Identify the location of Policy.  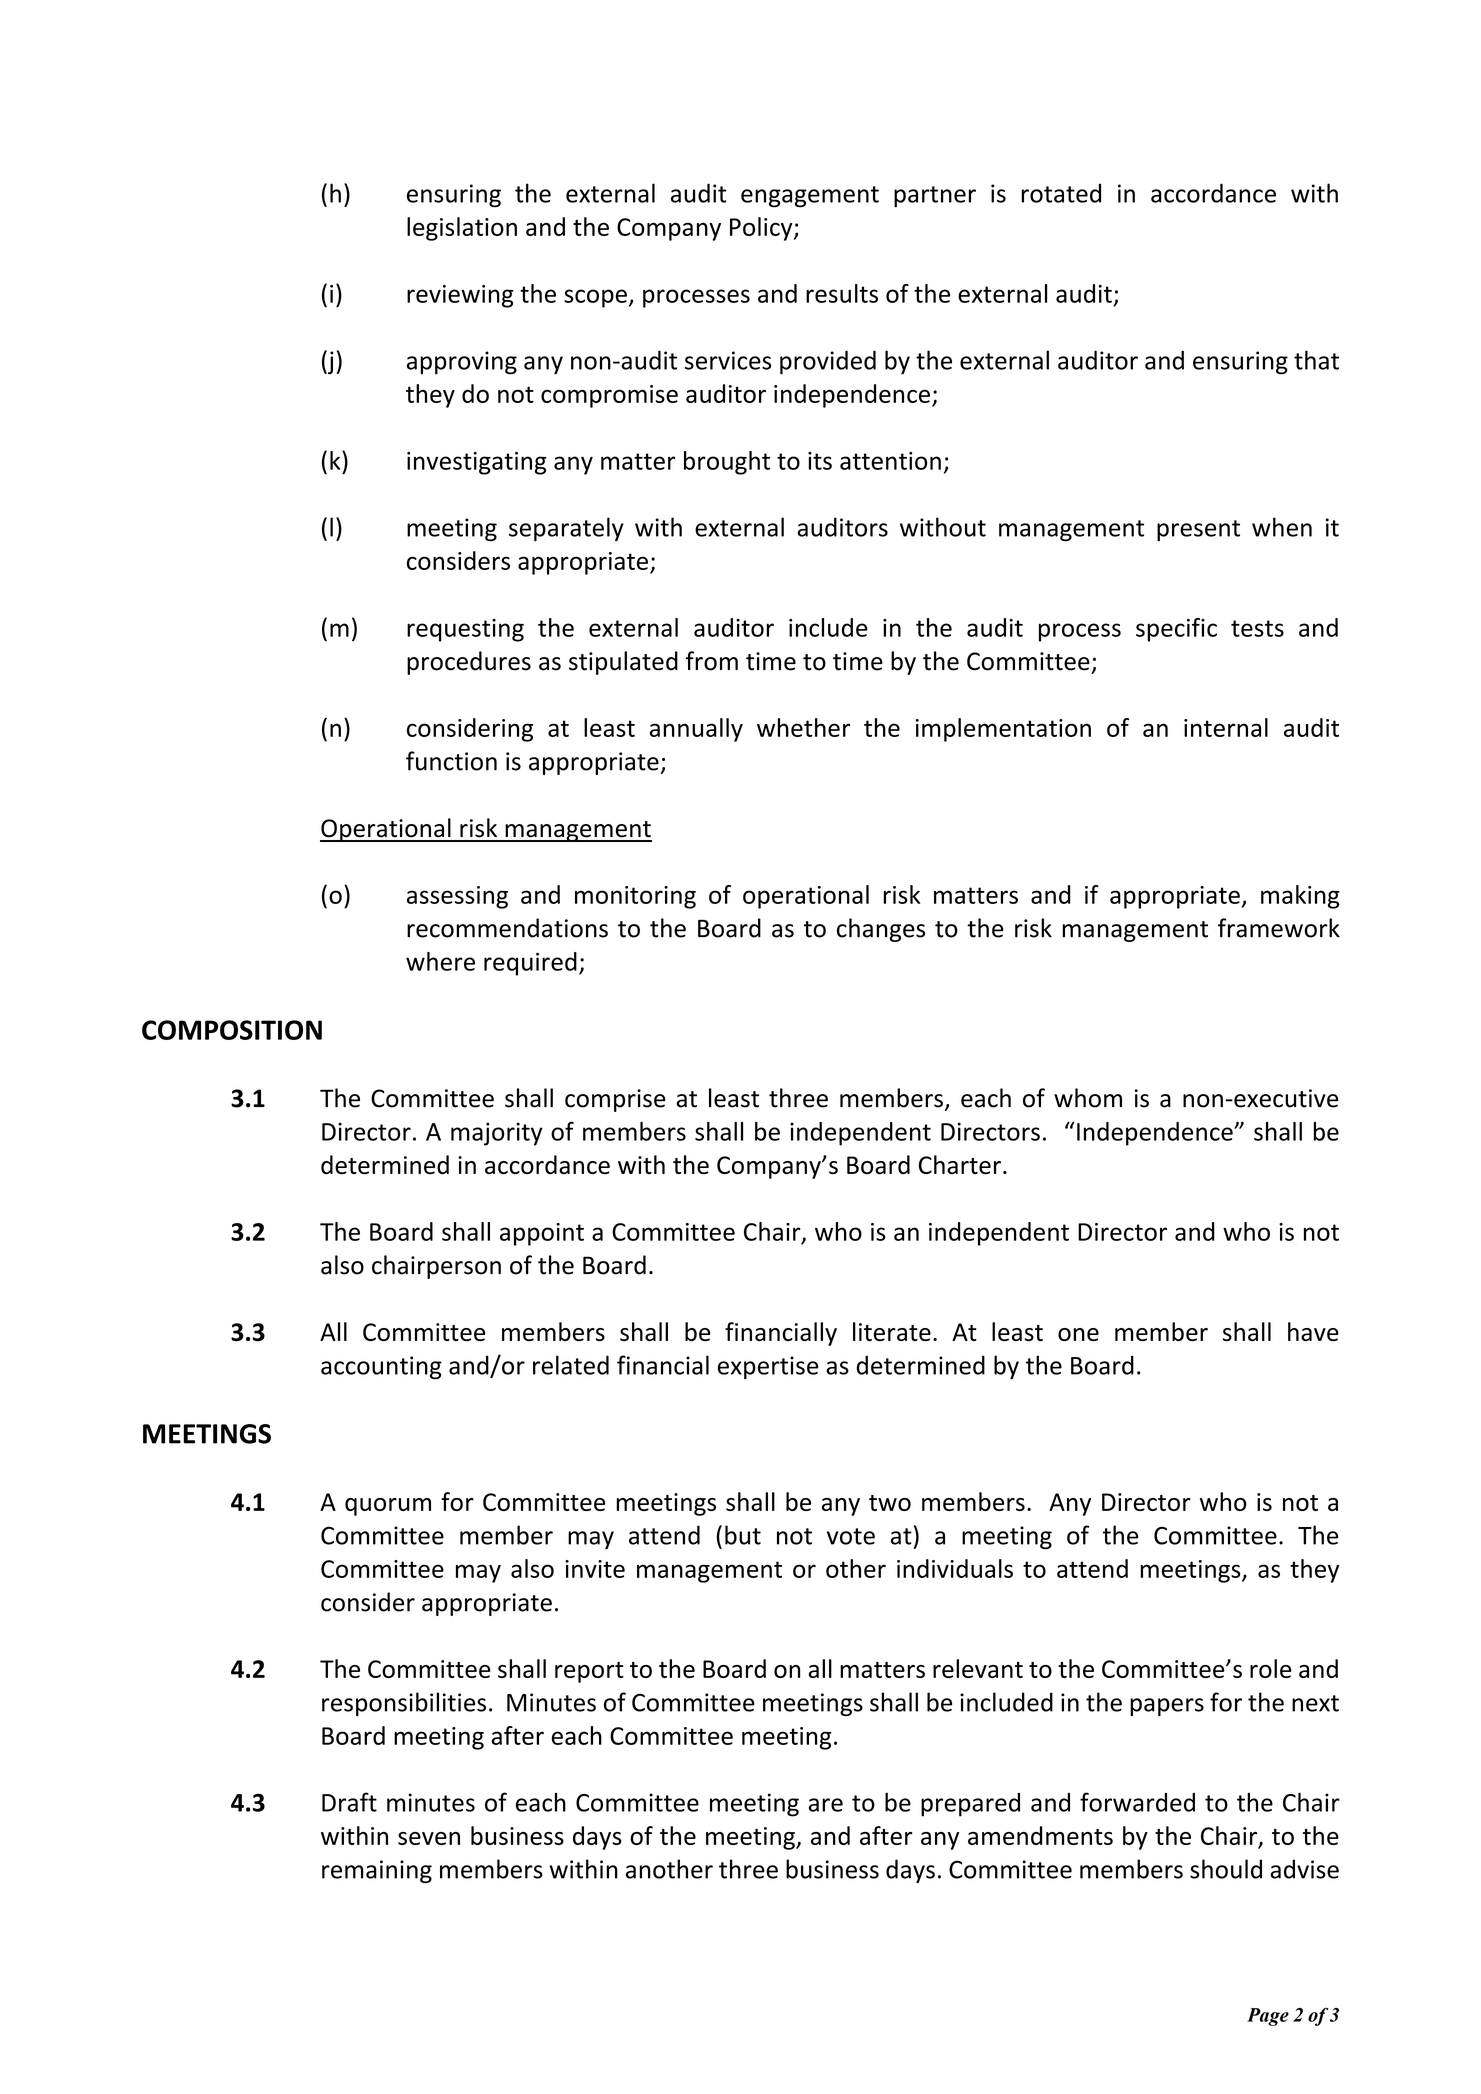
(762, 229).
